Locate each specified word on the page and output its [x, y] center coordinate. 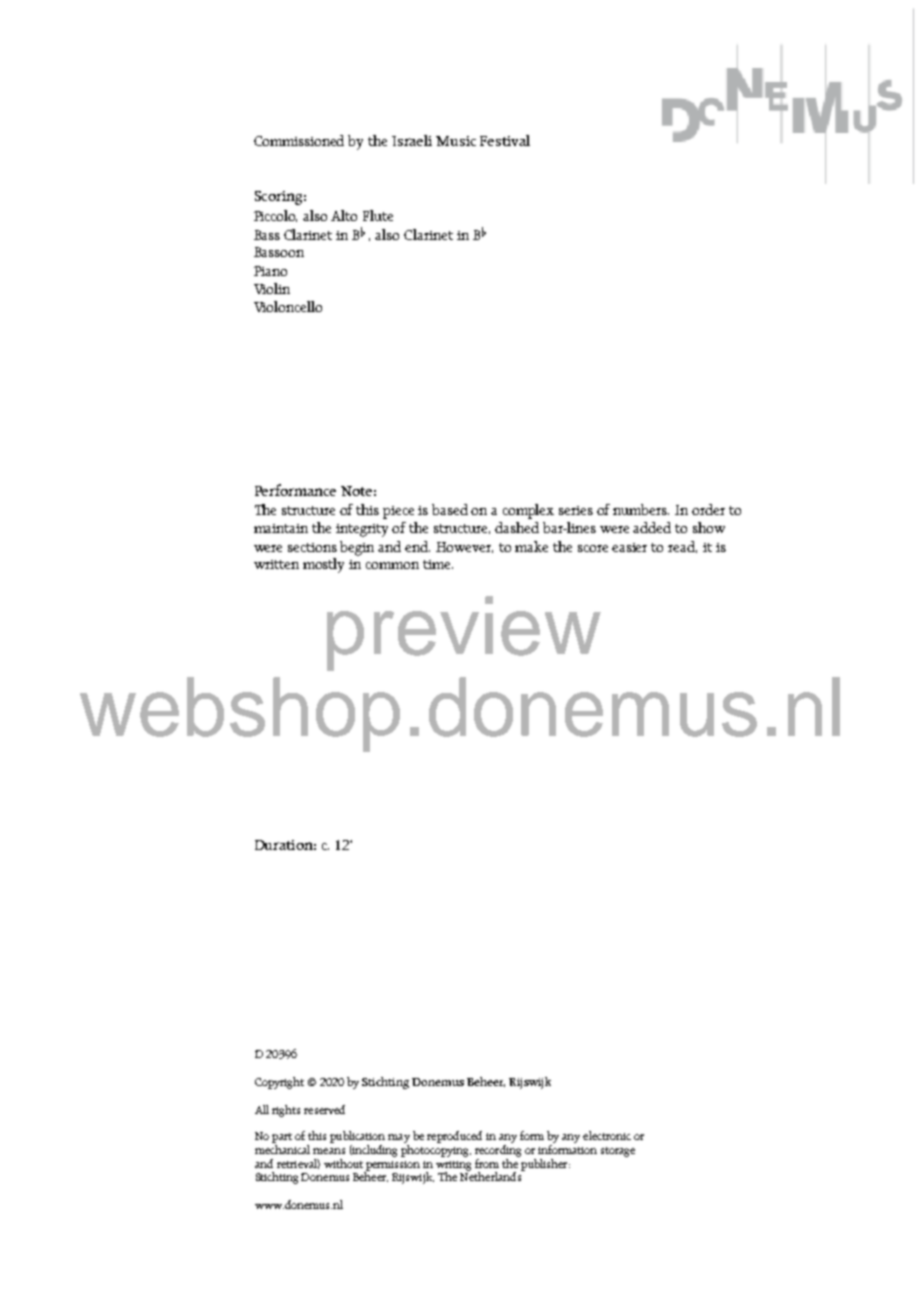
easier [629, 547]
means [329, 1151]
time [438, 564]
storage [618, 1152]
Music [456, 141]
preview [464, 633]
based [450, 509]
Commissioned [299, 140]
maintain [281, 528]
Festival [505, 140]
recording [498, 1151]
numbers [641, 509]
